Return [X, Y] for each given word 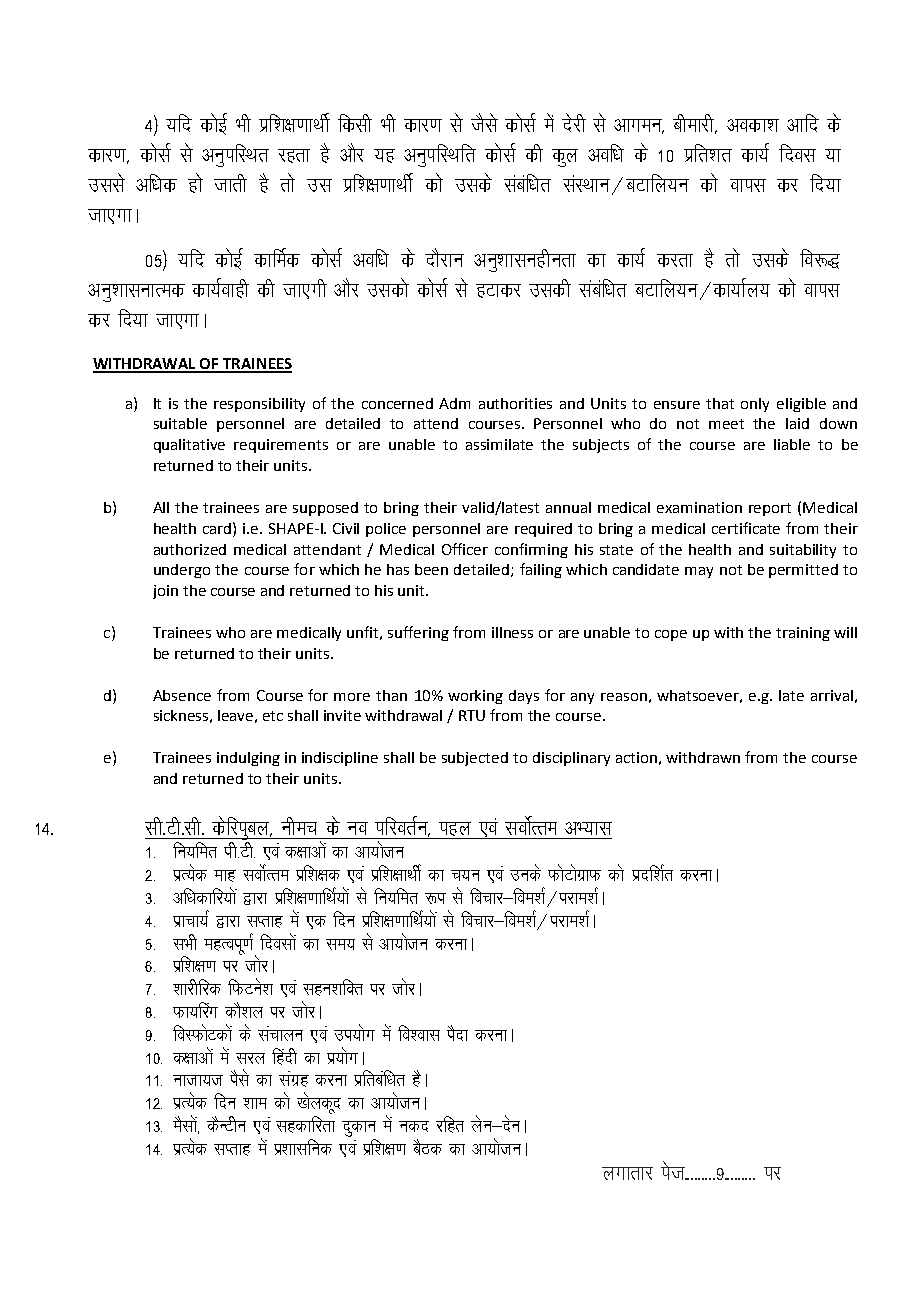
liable [792, 444]
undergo [182, 571]
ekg [225, 876]
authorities [515, 403]
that [720, 403]
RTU [472, 715]
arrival [832, 695]
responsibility [259, 405]
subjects [601, 446]
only [755, 405]
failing [541, 570]
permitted [803, 571]
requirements [281, 446]
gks [195, 183]
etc [273, 716]
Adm [454, 403]
